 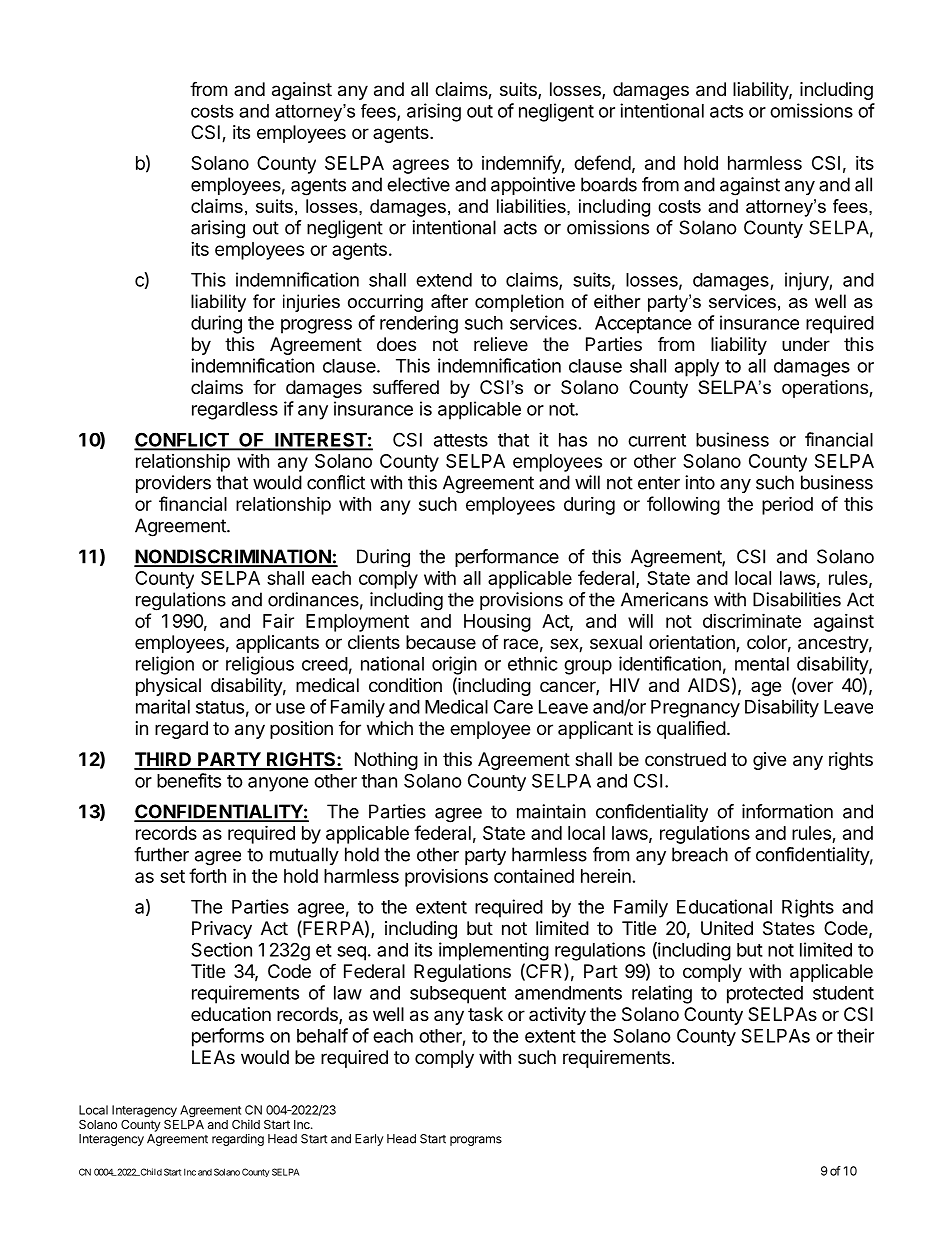 I want to click on relieve, so click(x=501, y=344).
